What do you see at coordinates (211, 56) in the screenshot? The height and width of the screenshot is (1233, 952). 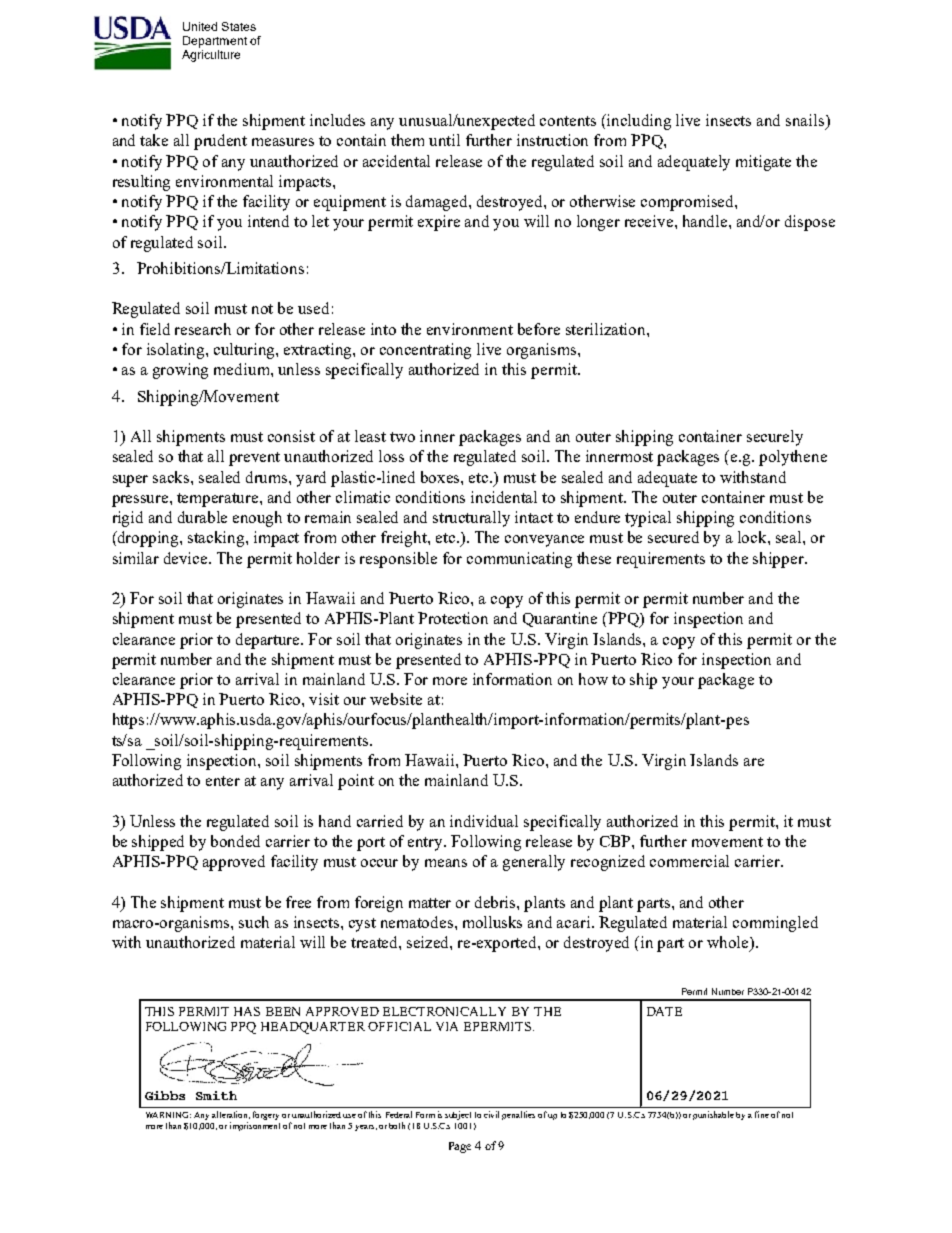 I see `Agriculture` at bounding box center [211, 56].
